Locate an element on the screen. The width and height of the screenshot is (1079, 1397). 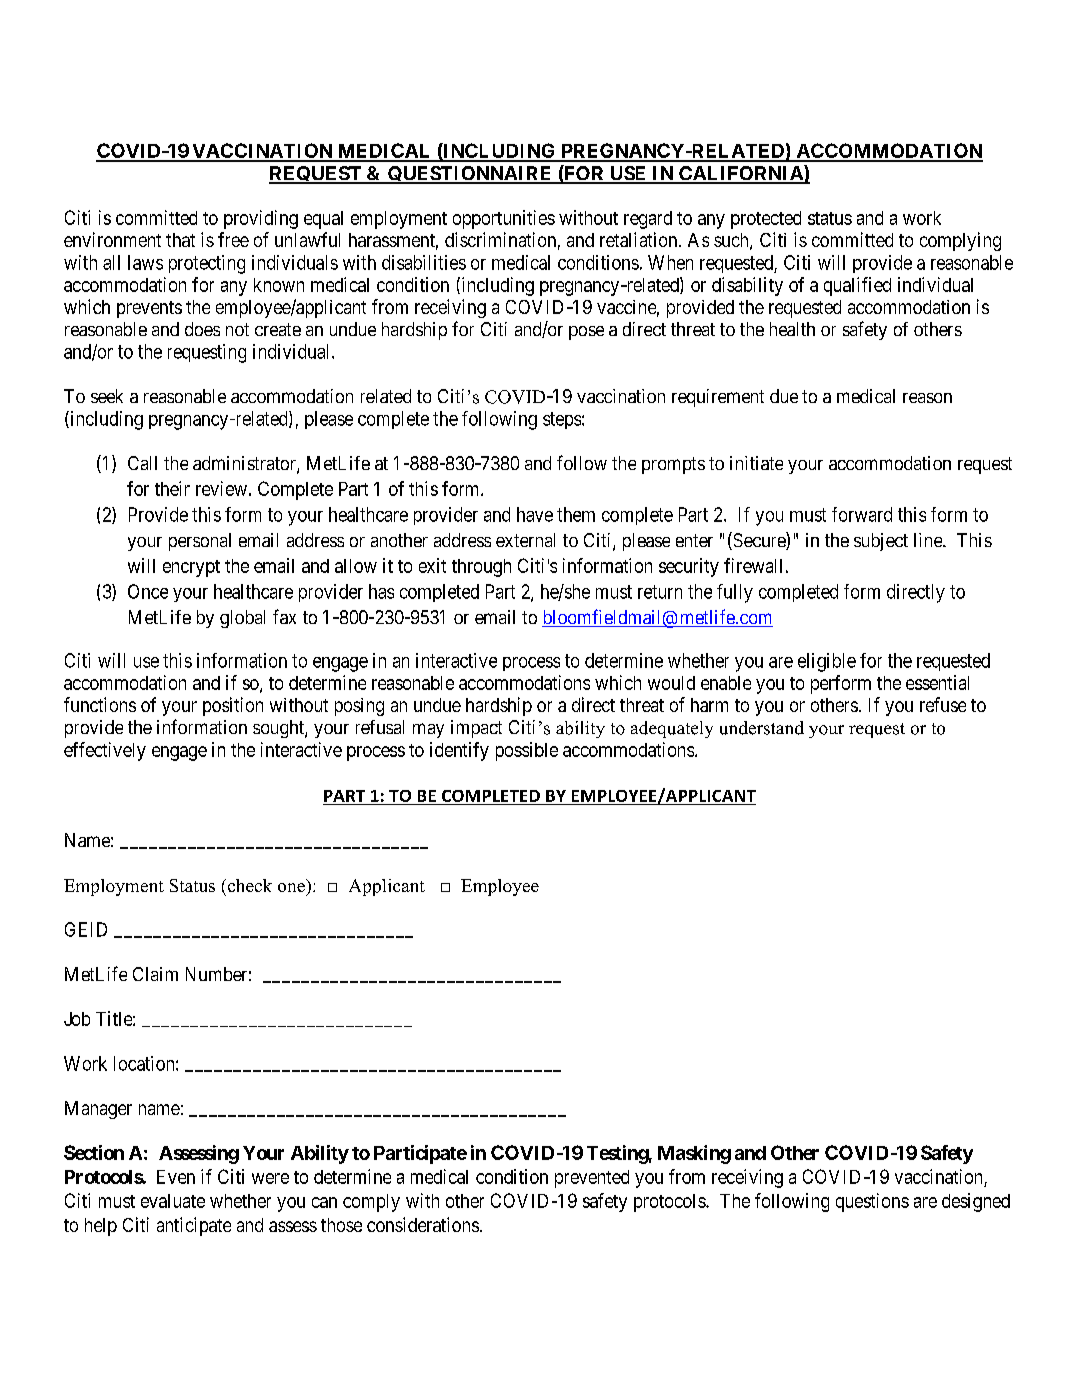
Call is located at coordinates (142, 463).
